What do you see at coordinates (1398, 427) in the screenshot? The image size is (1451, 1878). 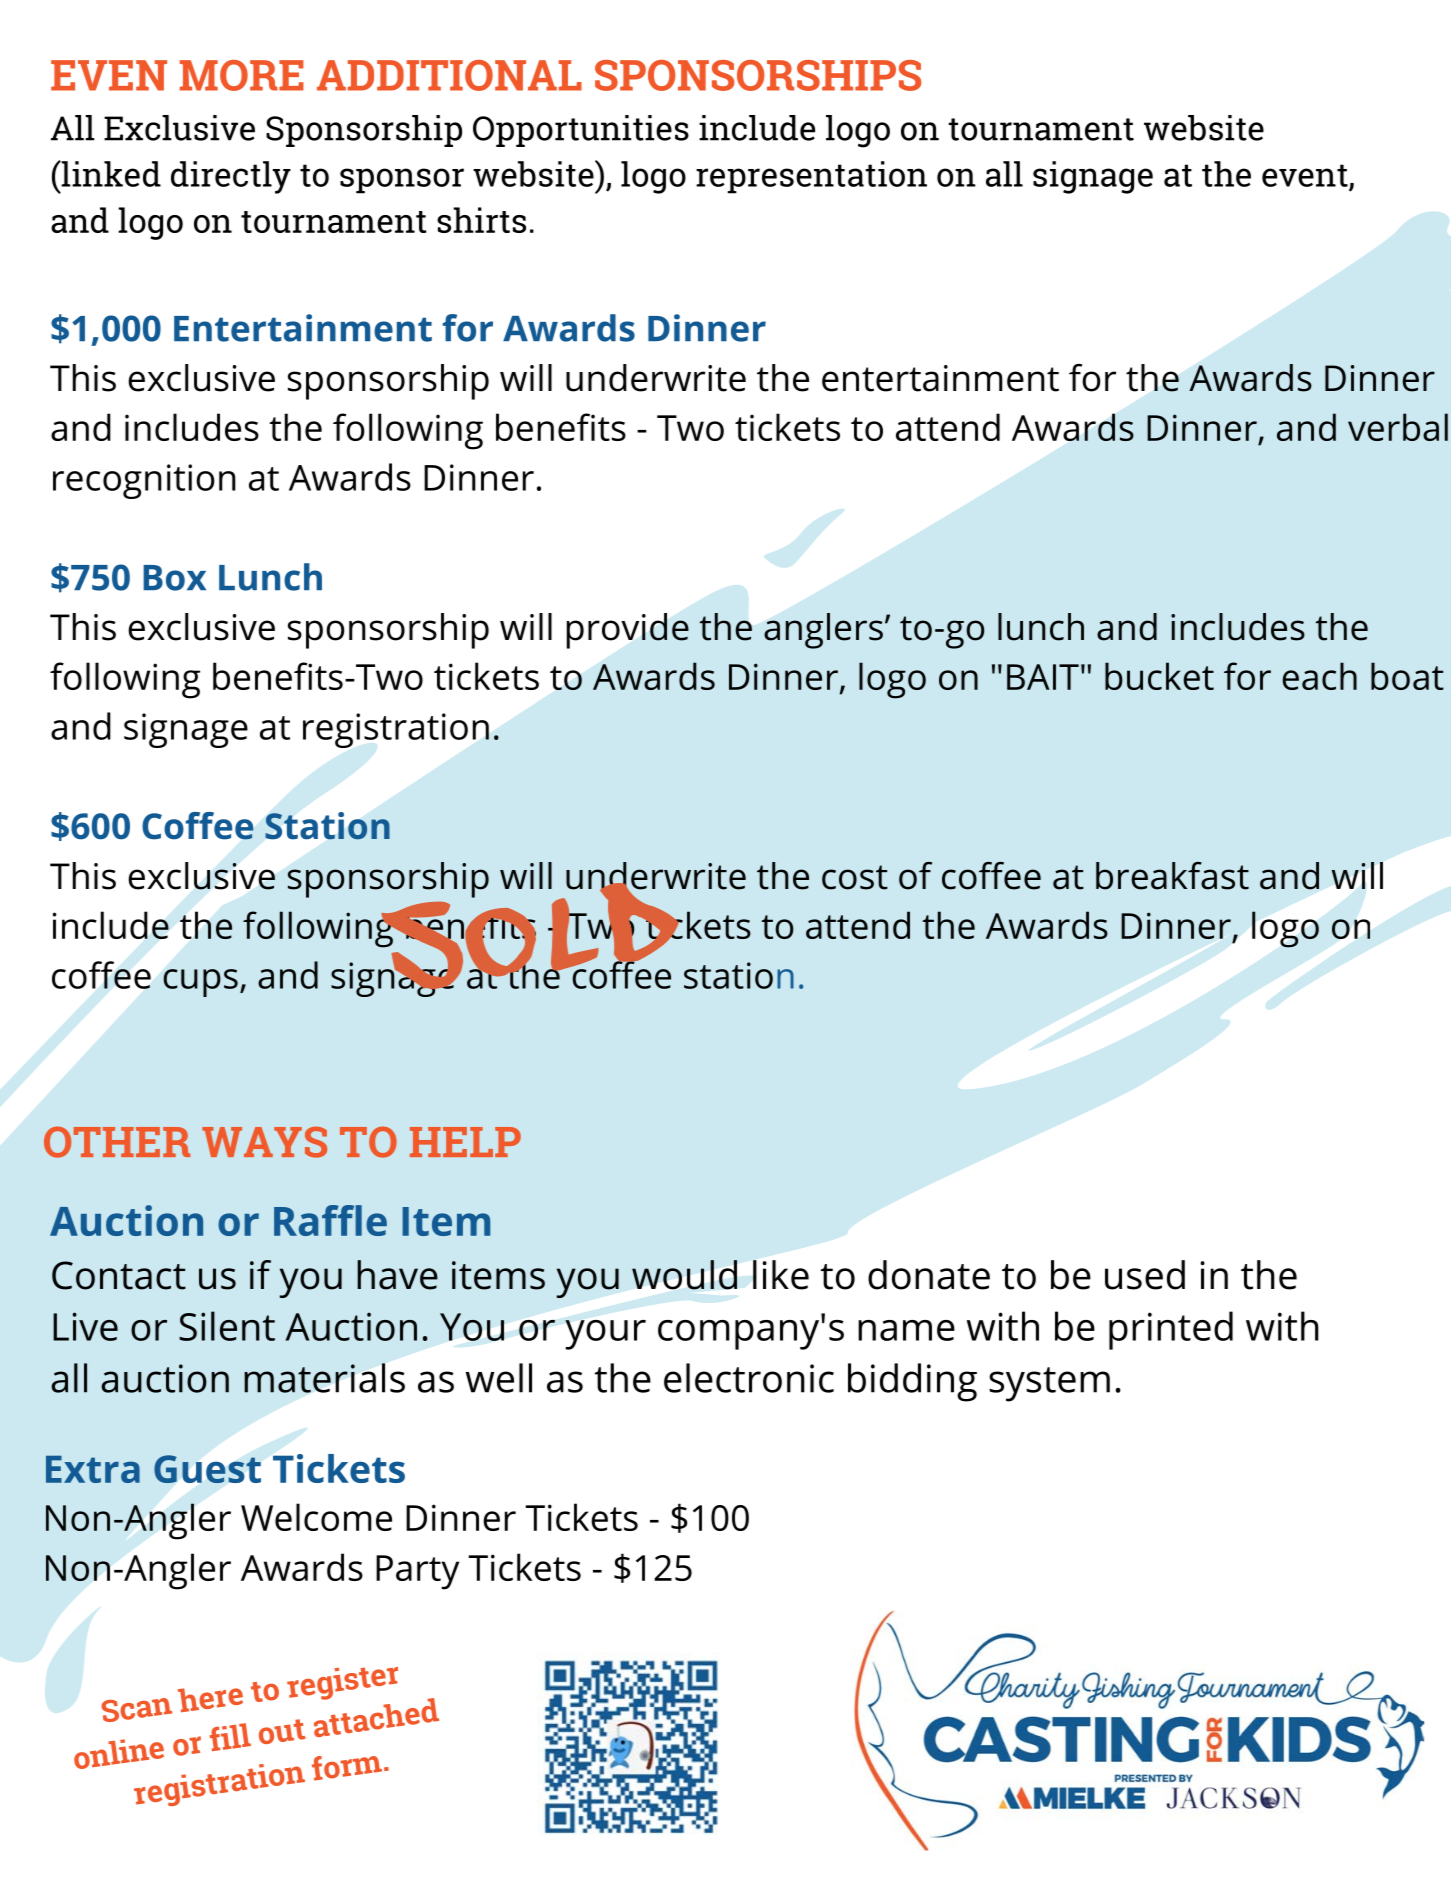 I see `verbal` at bounding box center [1398, 427].
